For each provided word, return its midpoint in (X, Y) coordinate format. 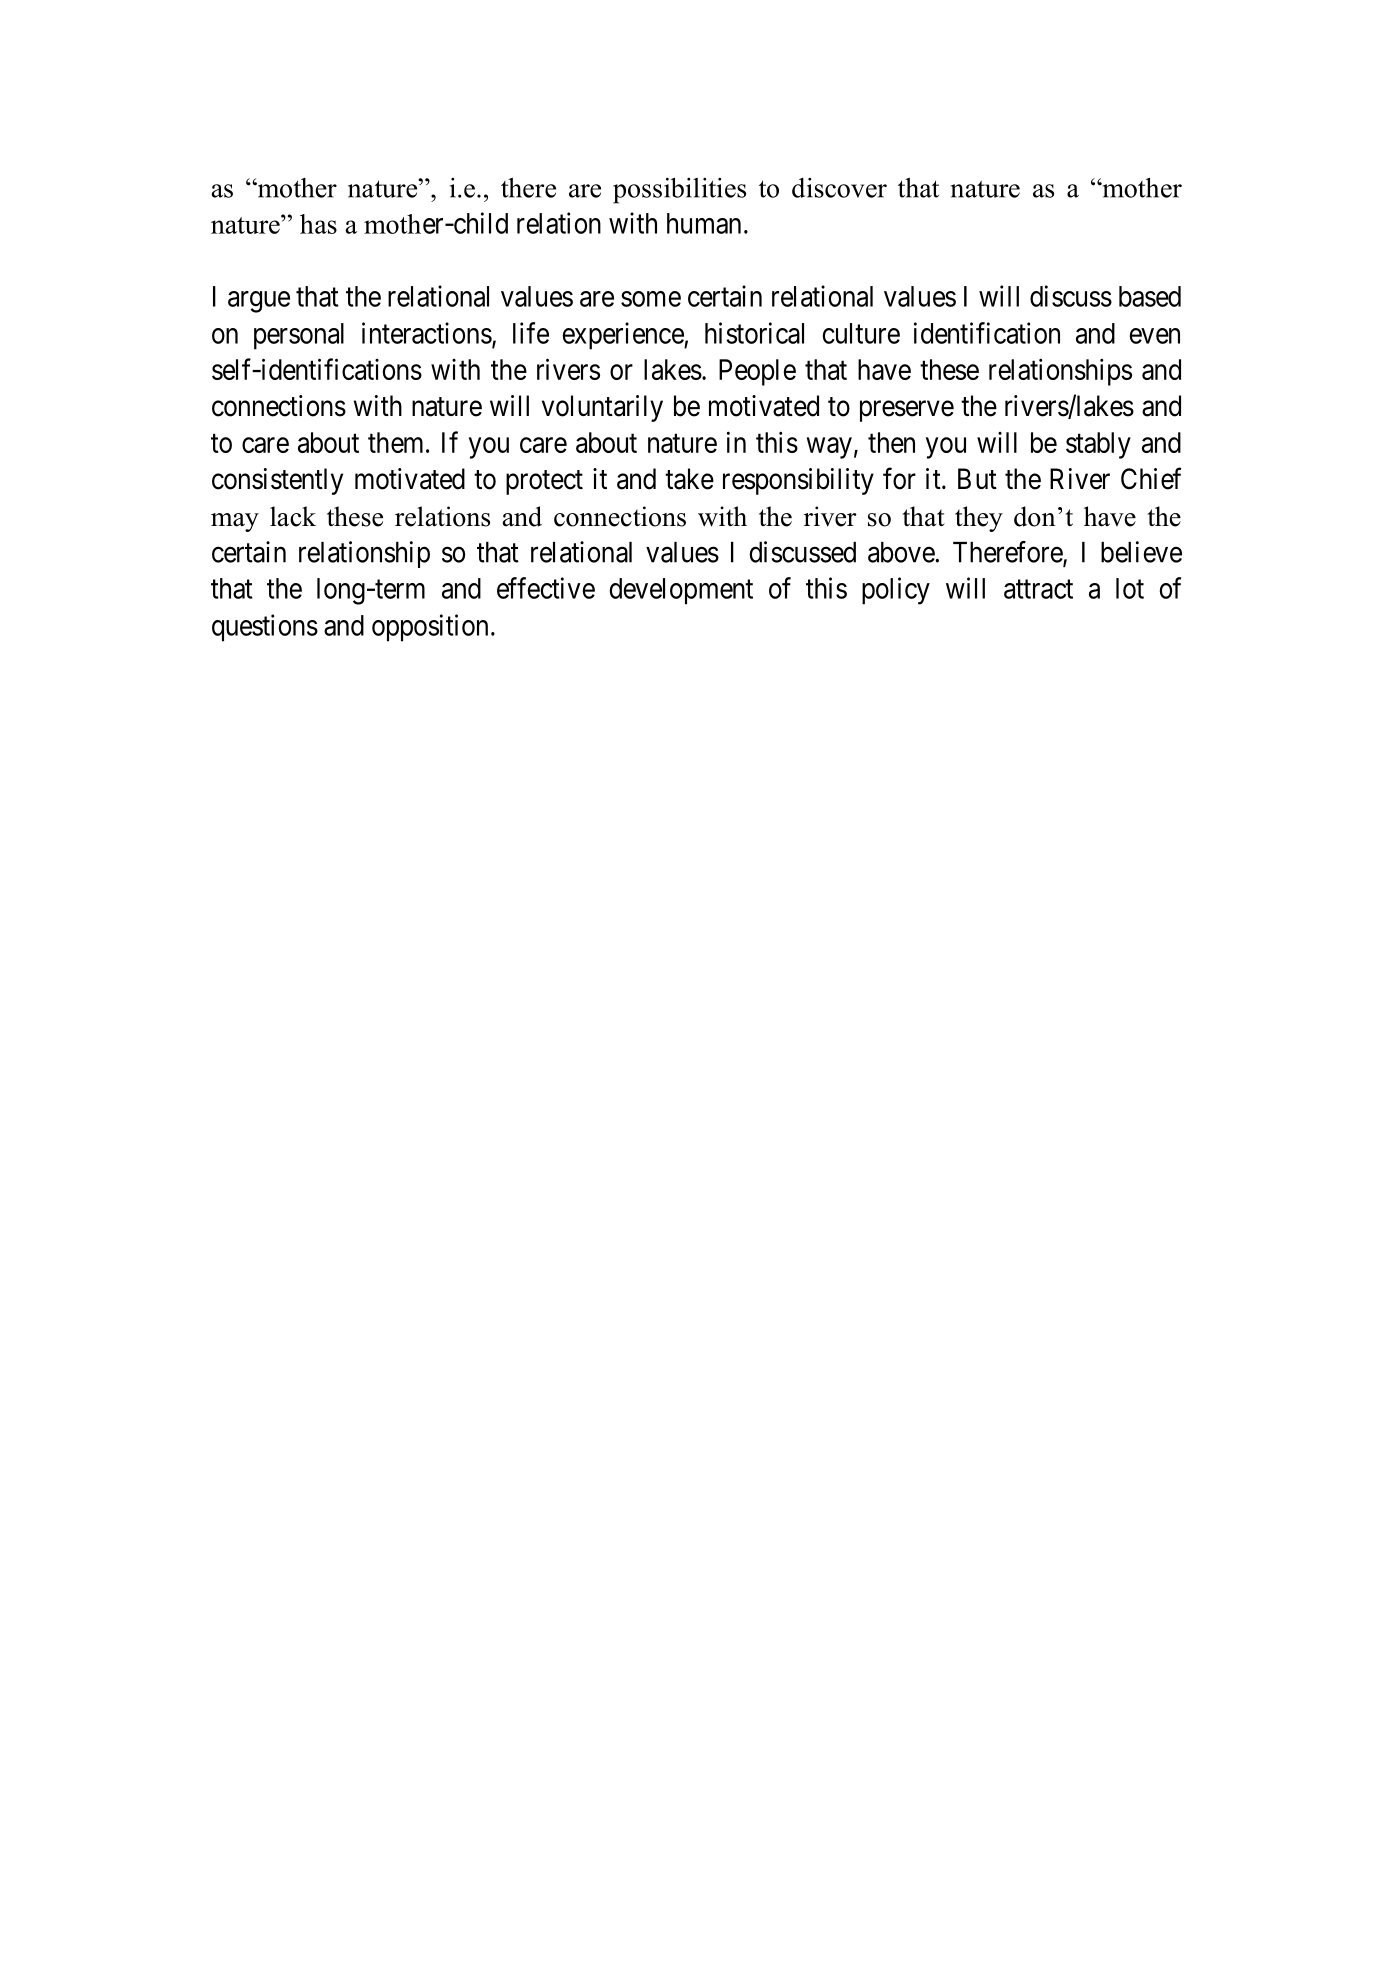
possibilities (679, 190)
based (1150, 296)
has (318, 224)
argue (259, 302)
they (979, 519)
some (651, 299)
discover (839, 188)
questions (265, 628)
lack (293, 516)
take (689, 479)
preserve (907, 411)
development (681, 591)
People (757, 372)
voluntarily (602, 408)
